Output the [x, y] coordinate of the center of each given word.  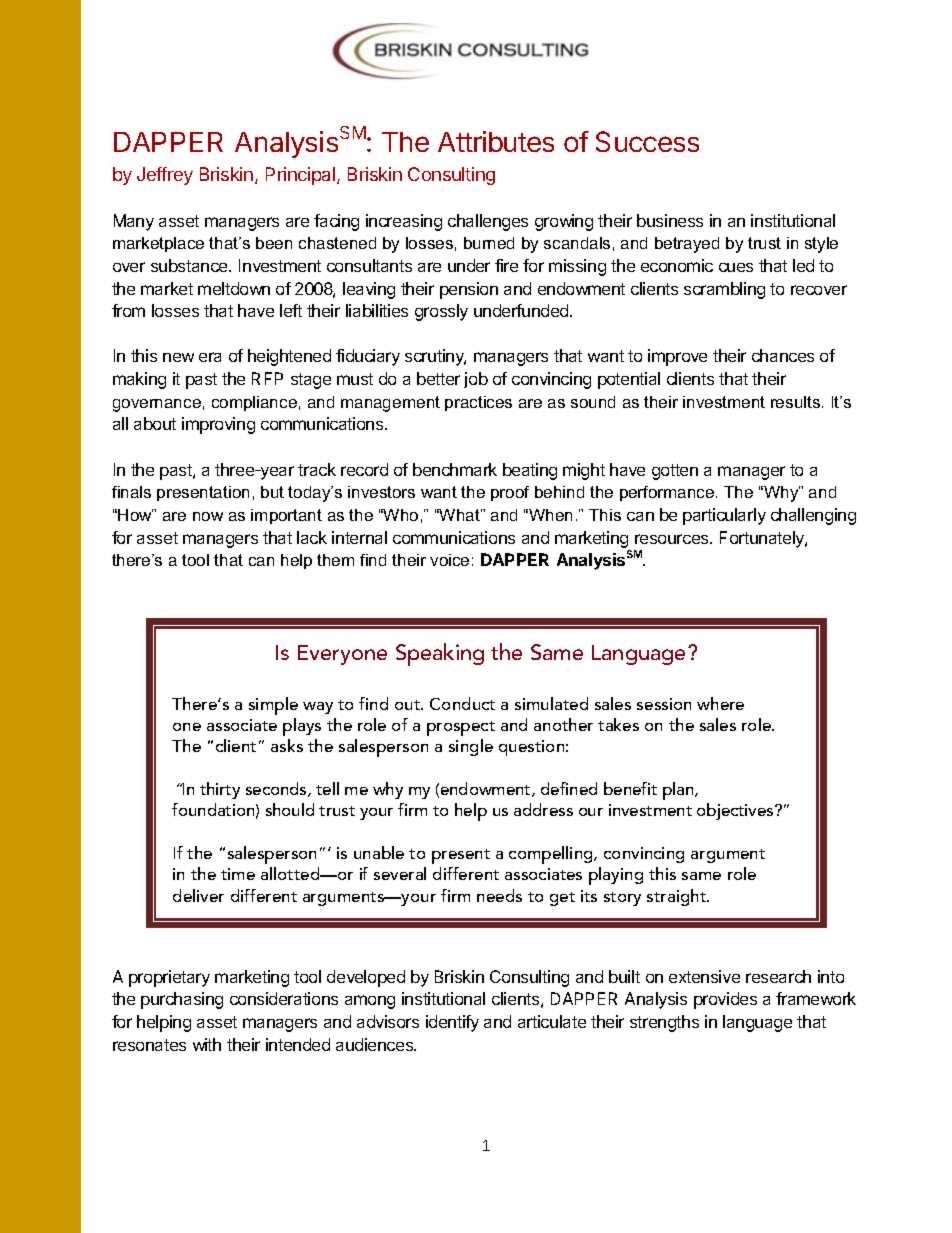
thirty [220, 790]
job [476, 380]
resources [673, 539]
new [178, 357]
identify [452, 1023]
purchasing [182, 1000]
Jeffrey [165, 176]
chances [783, 355]
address [543, 809]
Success [647, 141]
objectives [736, 811]
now [208, 516]
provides [725, 1000]
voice [449, 560]
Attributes [496, 141]
